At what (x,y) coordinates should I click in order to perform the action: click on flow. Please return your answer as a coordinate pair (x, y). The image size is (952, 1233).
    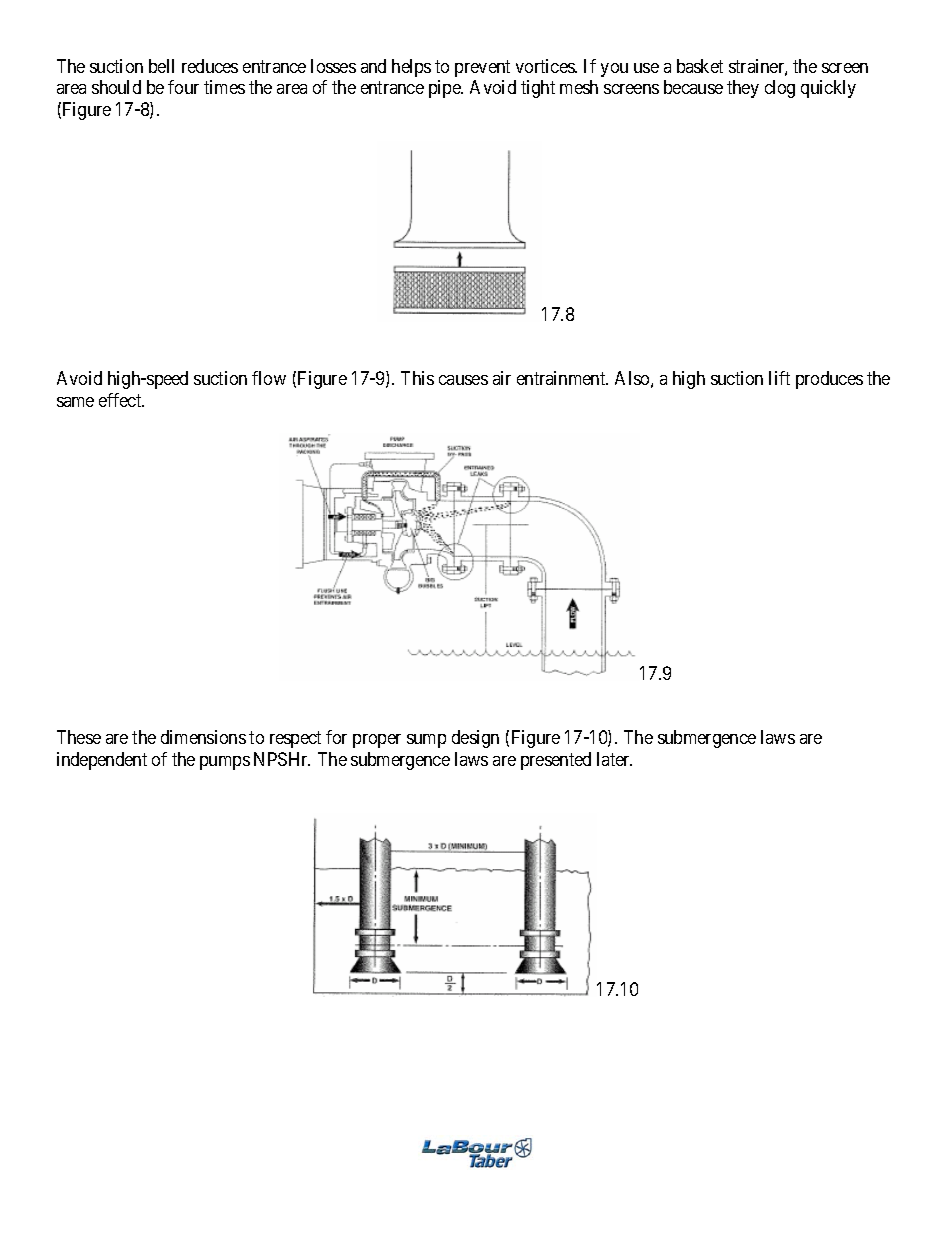
    Looking at the image, I should click on (269, 378).
